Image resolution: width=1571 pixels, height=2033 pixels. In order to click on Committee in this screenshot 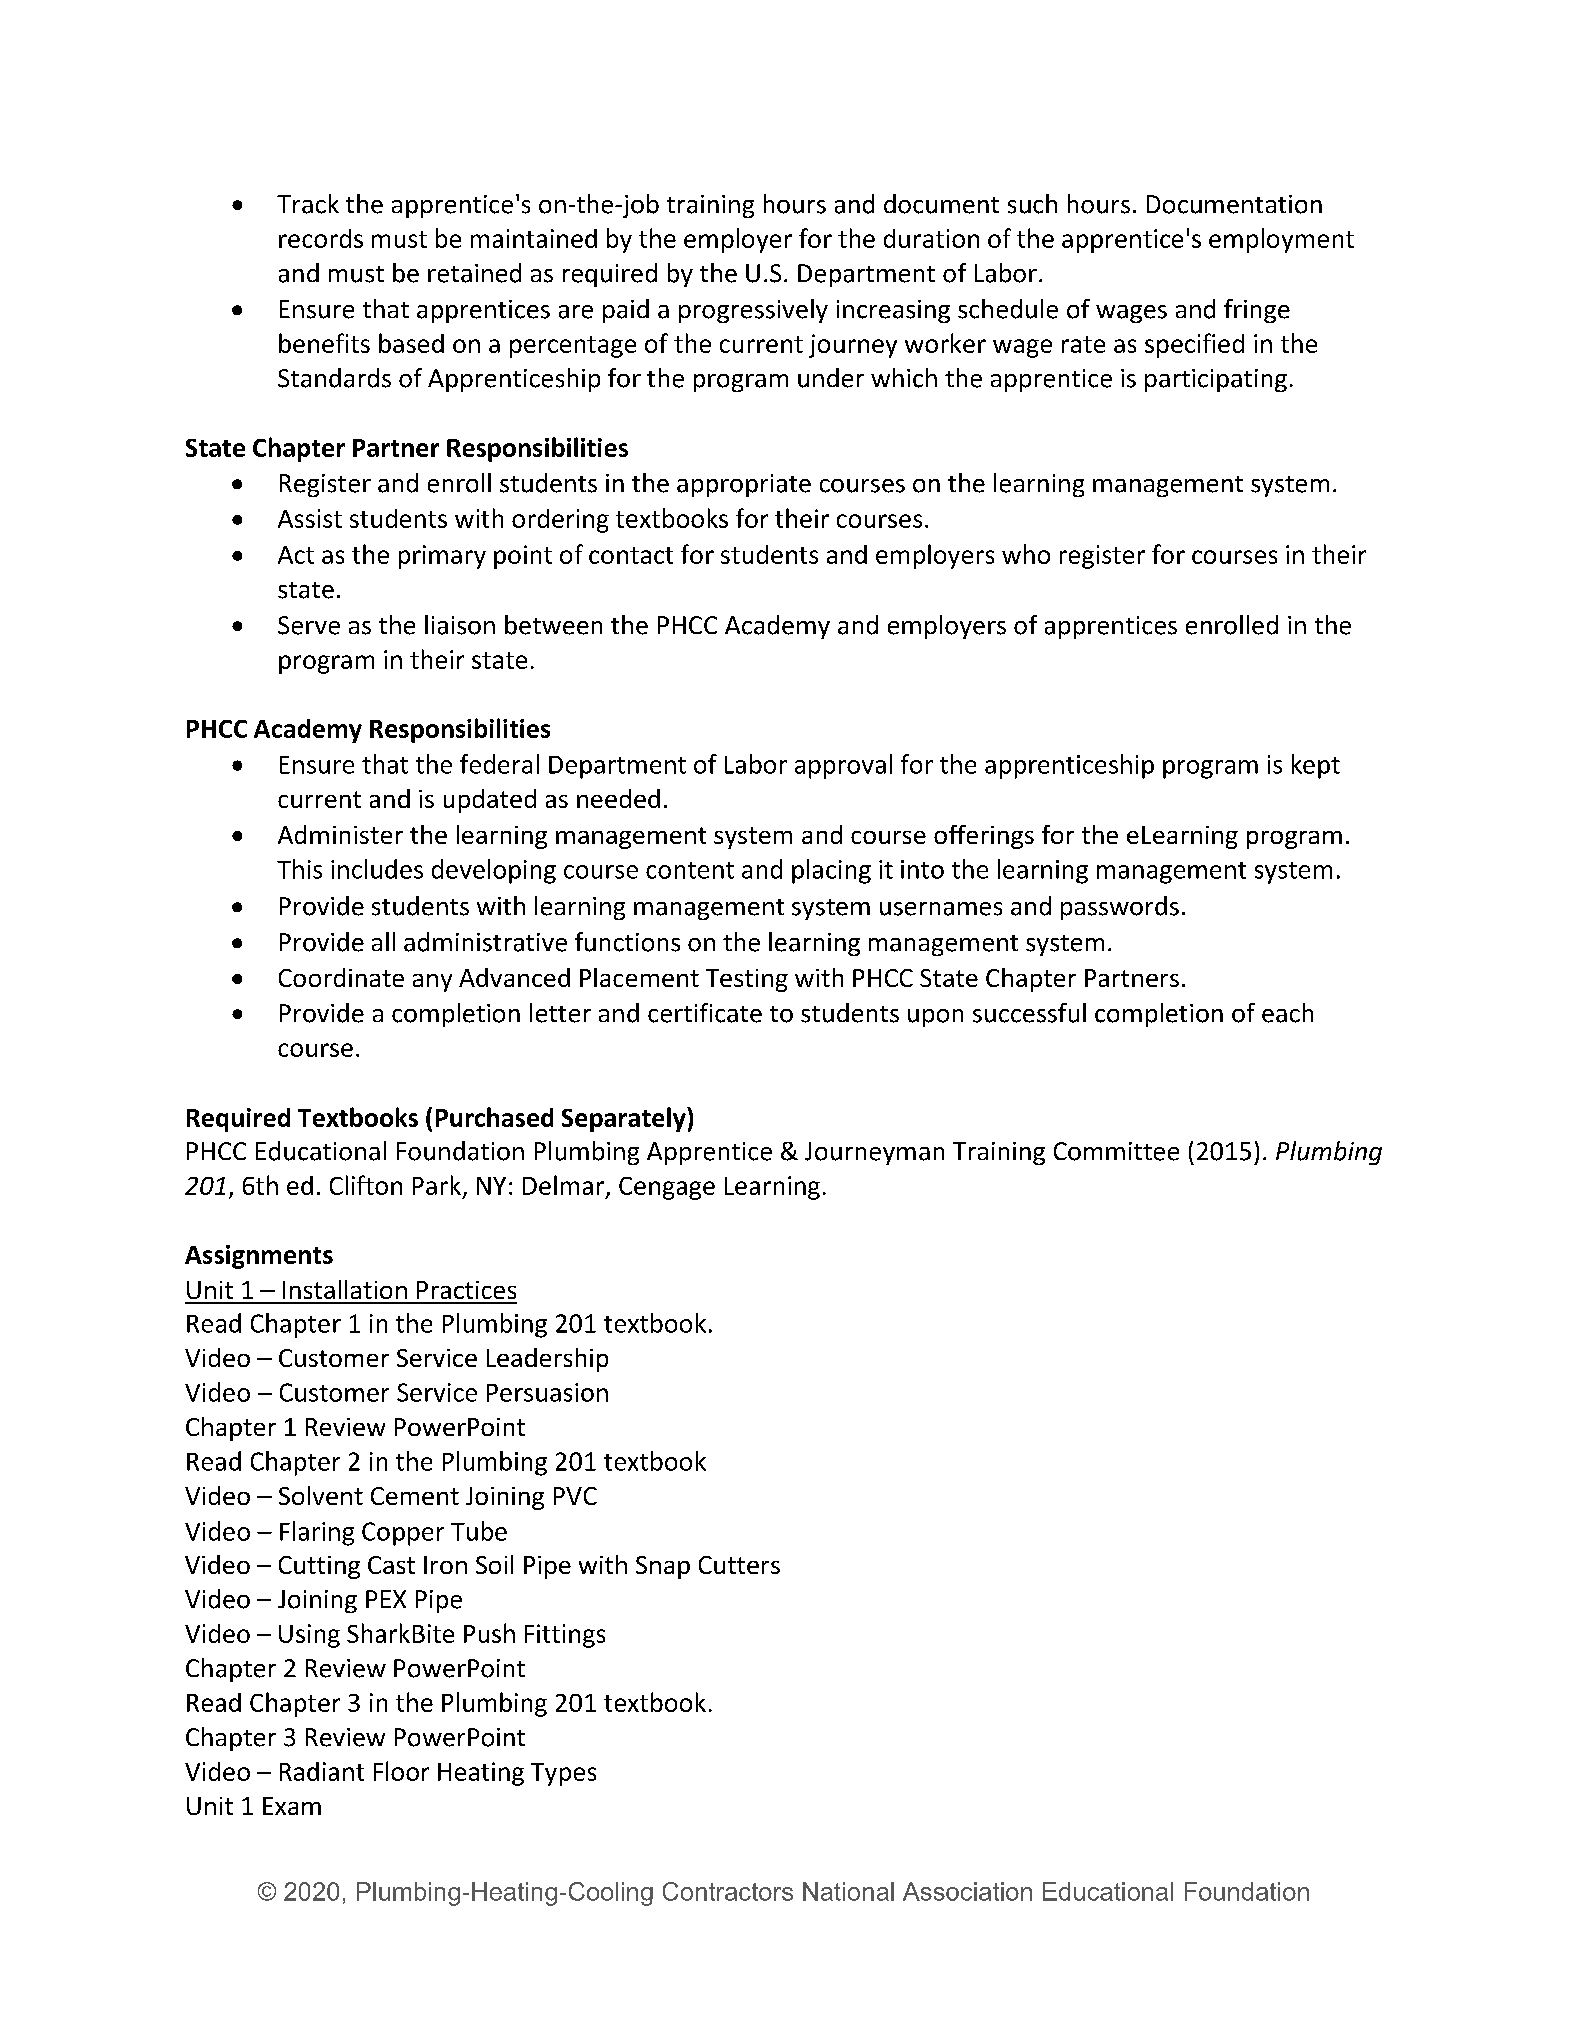, I will do `click(1116, 1151)`.
